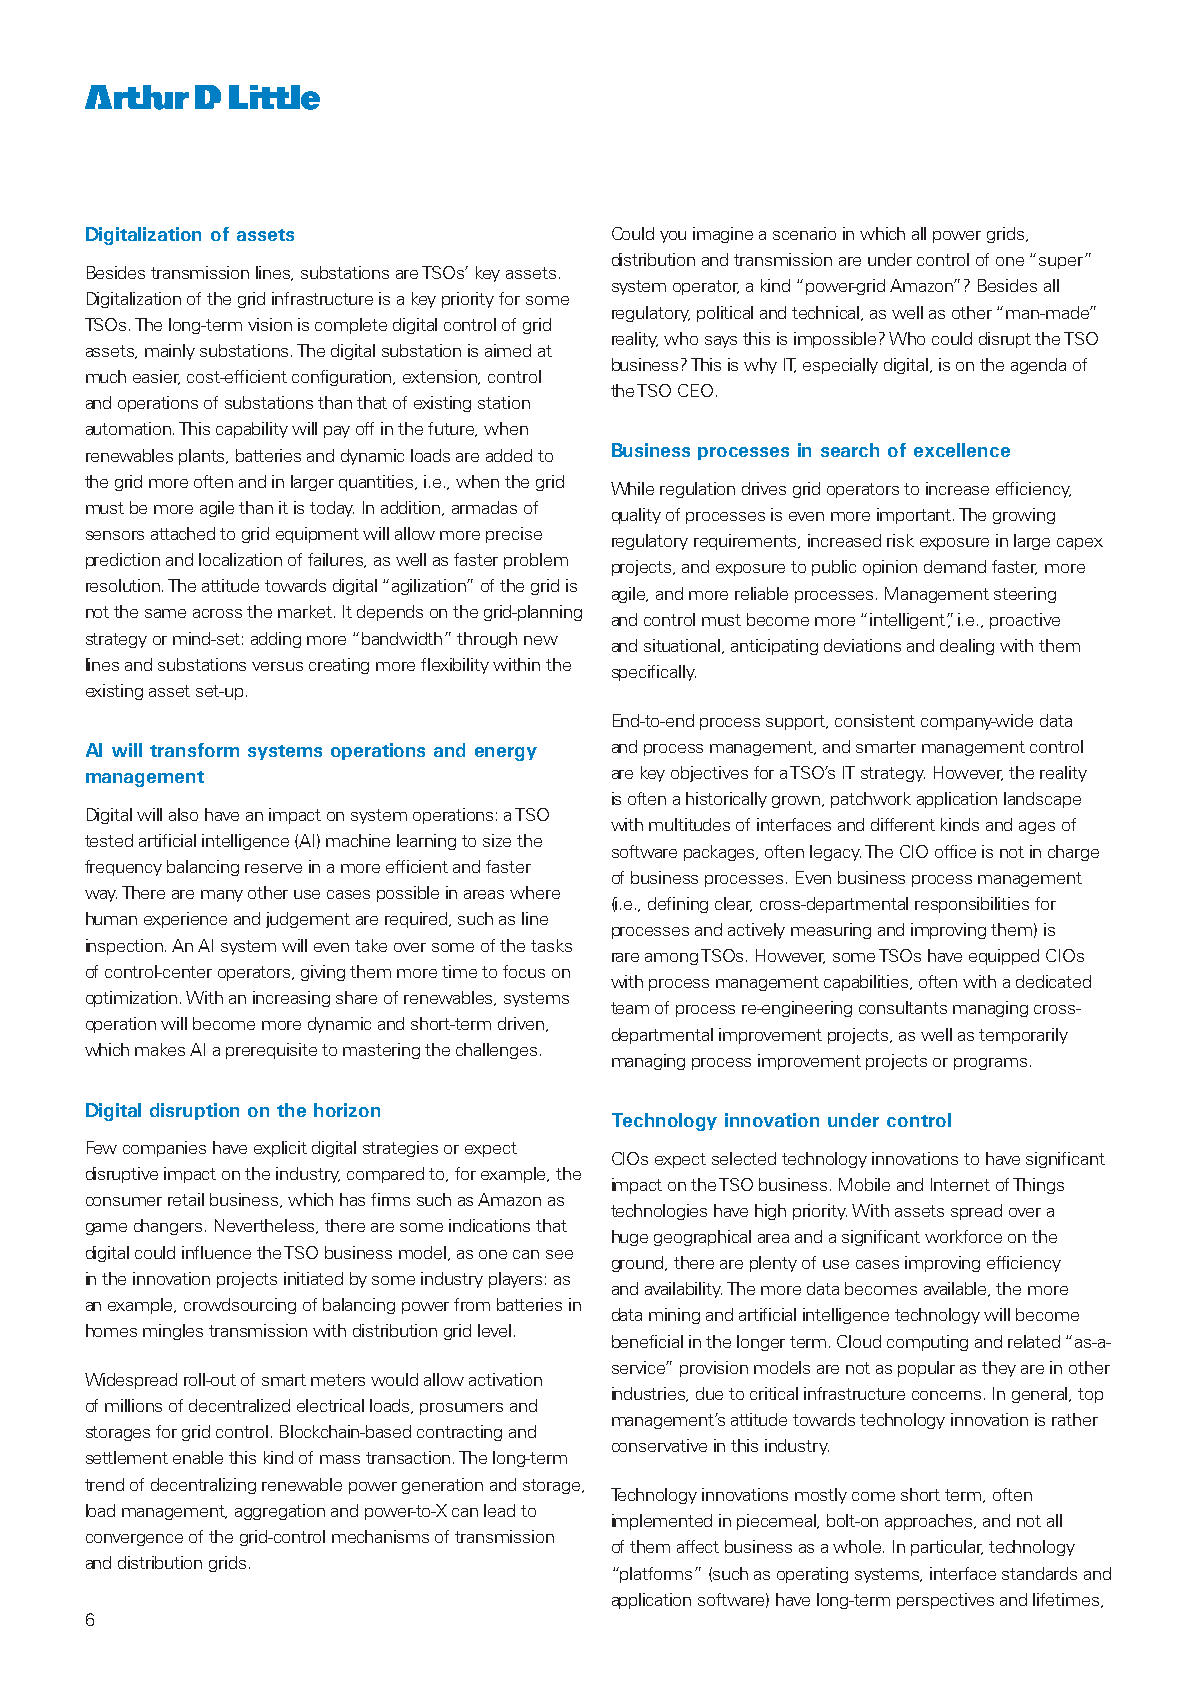 The width and height of the screenshot is (1197, 1693). Describe the element at coordinates (134, 1540) in the screenshot. I see `convergence` at that location.
